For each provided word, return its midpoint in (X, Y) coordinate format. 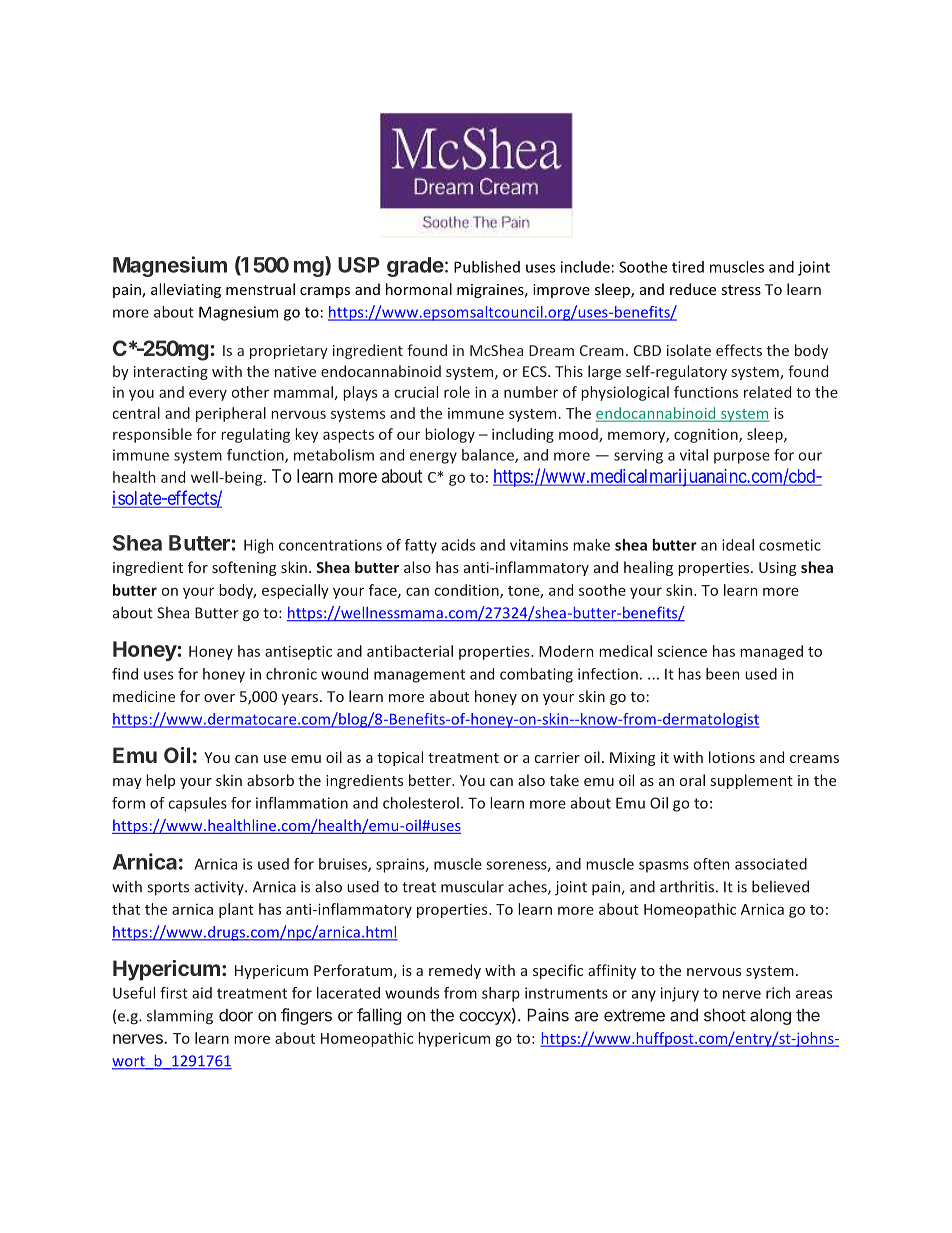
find (125, 674)
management (419, 676)
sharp (501, 994)
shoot (725, 1015)
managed (771, 652)
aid (202, 993)
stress (741, 290)
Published (487, 267)
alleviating (186, 290)
